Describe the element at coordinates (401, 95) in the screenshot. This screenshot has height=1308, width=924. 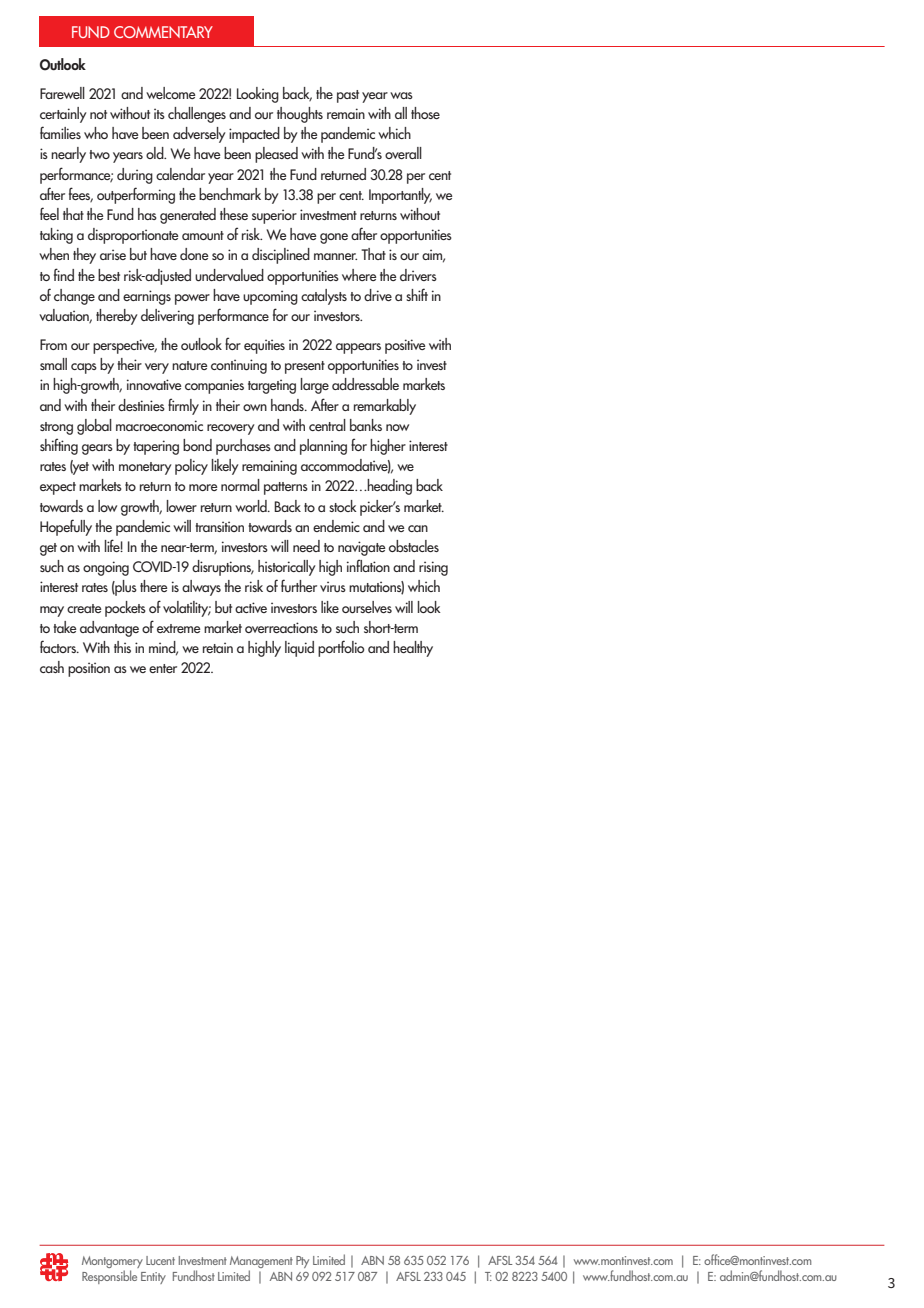
I see `was` at that location.
